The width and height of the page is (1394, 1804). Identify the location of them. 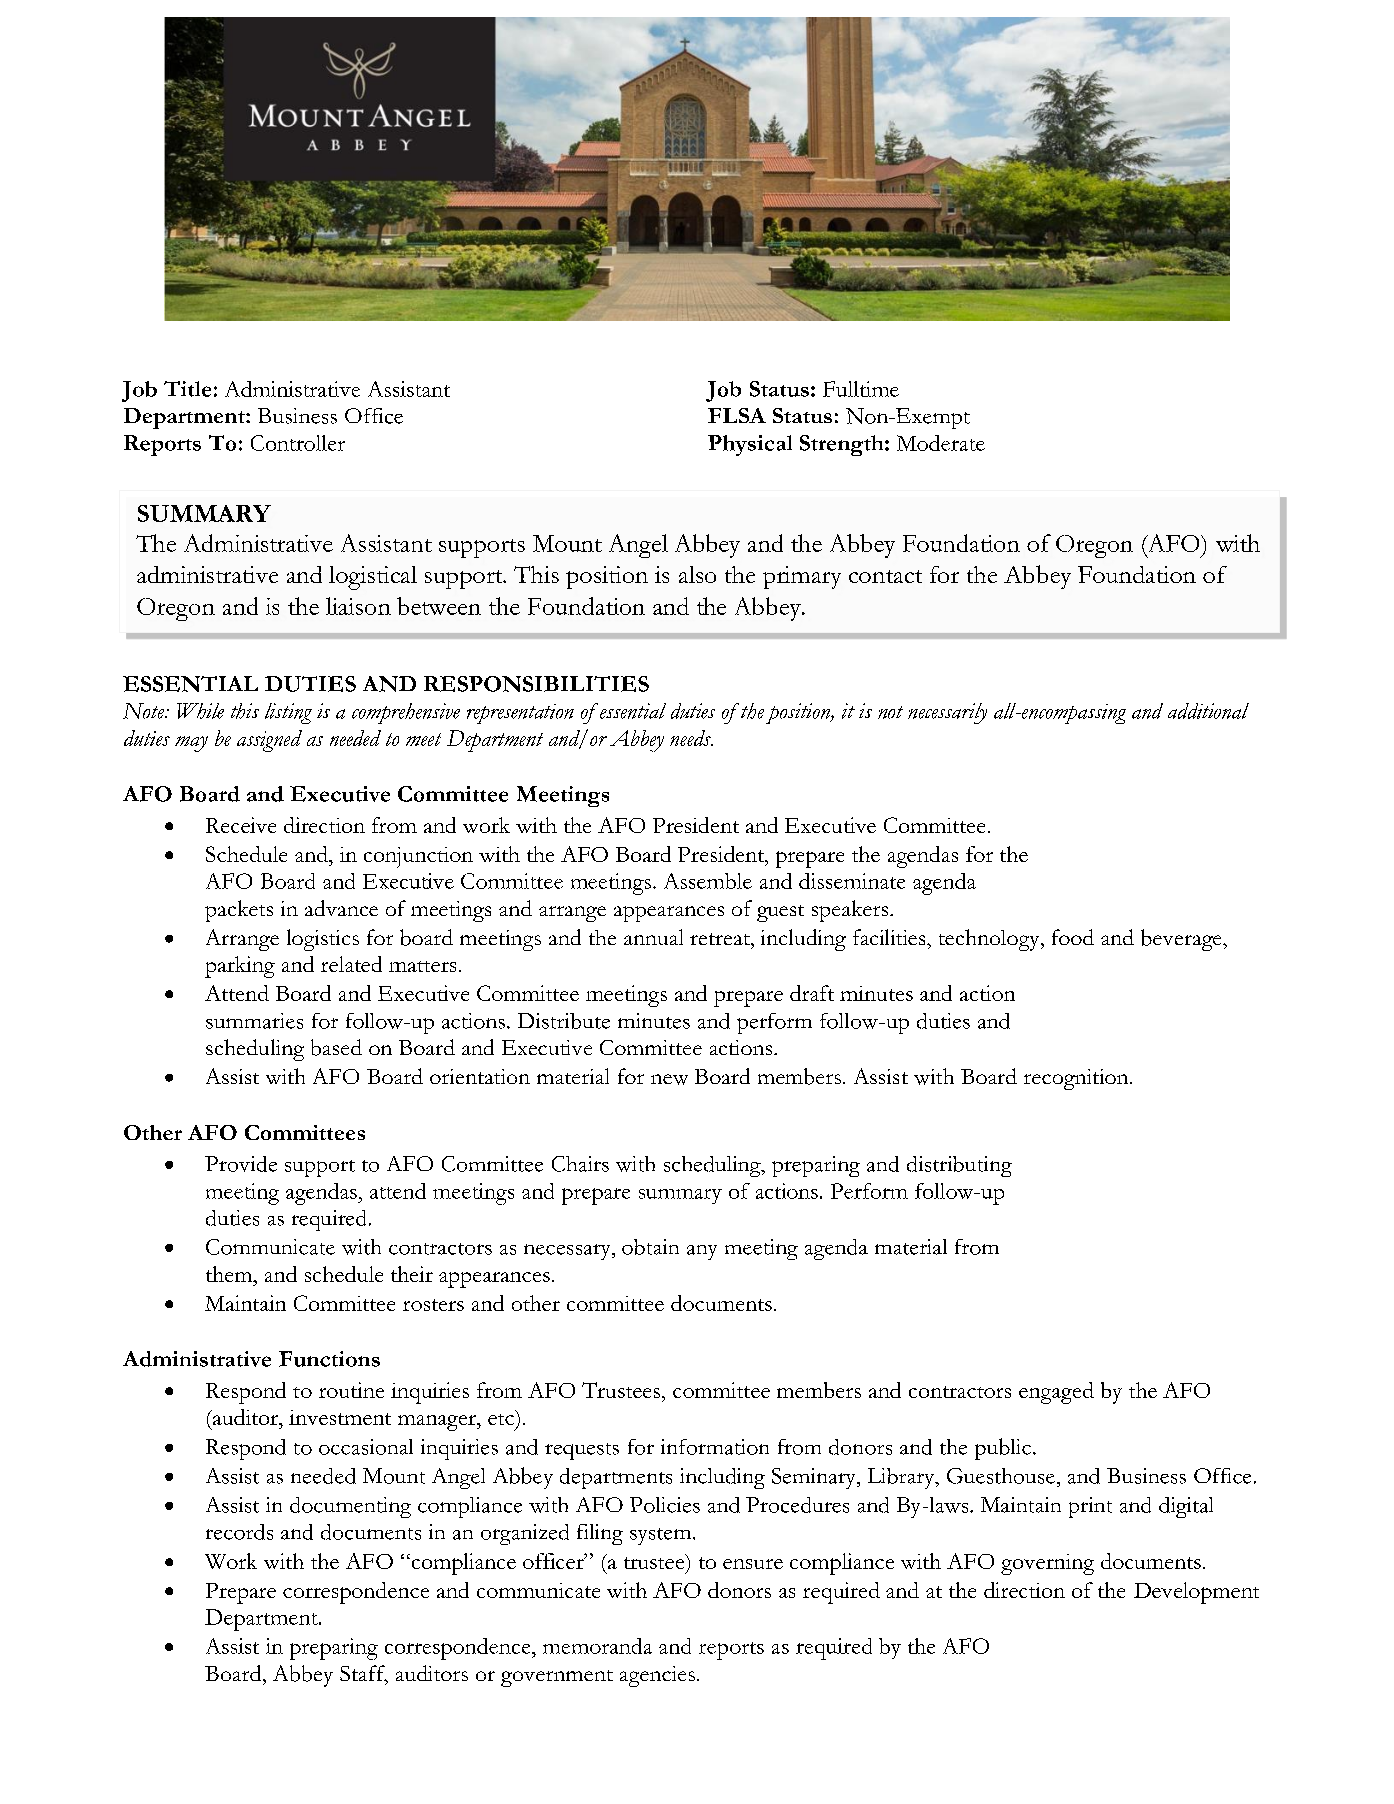
(230, 1274).
